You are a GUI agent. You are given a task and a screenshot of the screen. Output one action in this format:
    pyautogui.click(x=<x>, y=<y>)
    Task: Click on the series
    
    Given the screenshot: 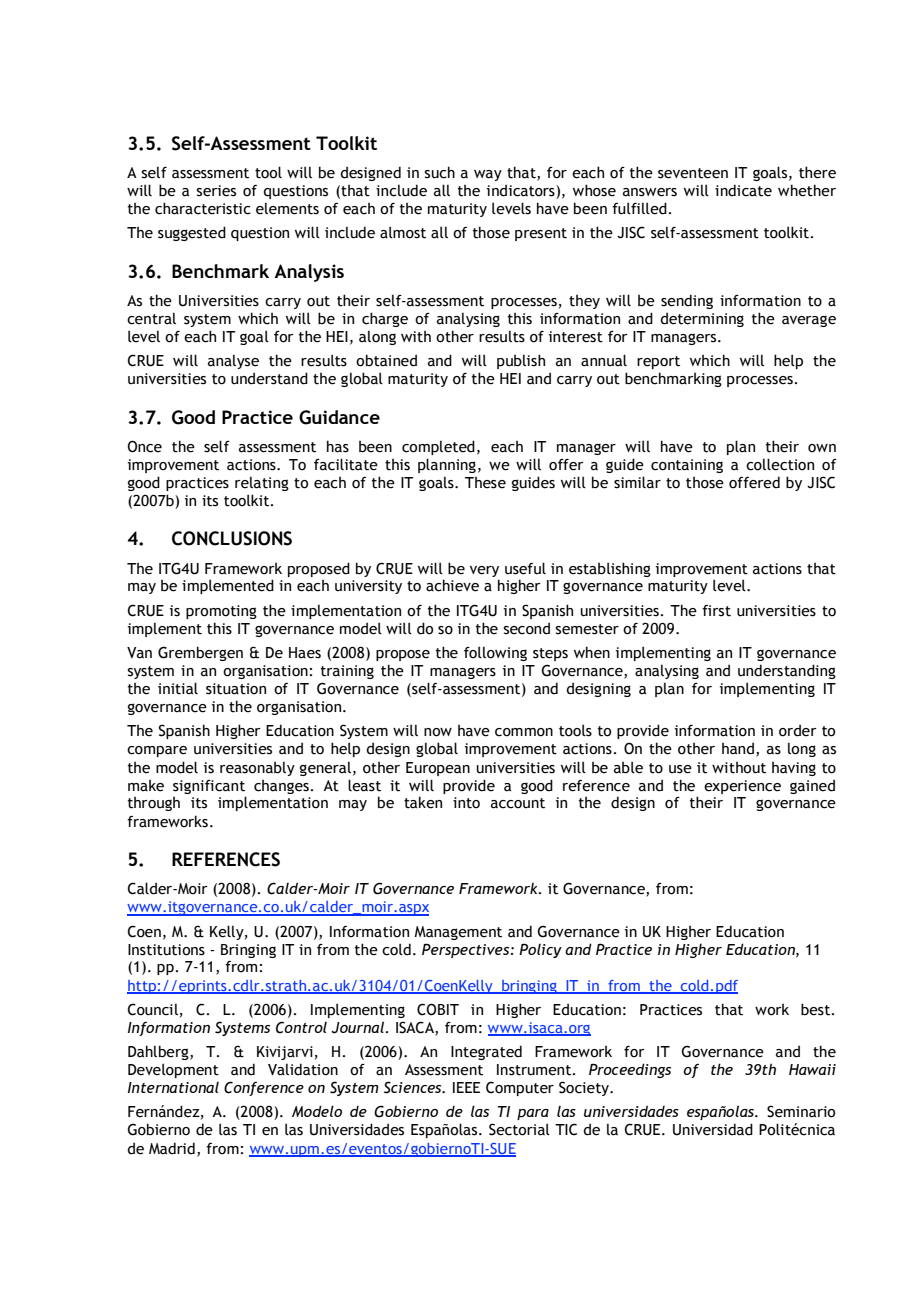 What is the action you would take?
    pyautogui.click(x=216, y=191)
